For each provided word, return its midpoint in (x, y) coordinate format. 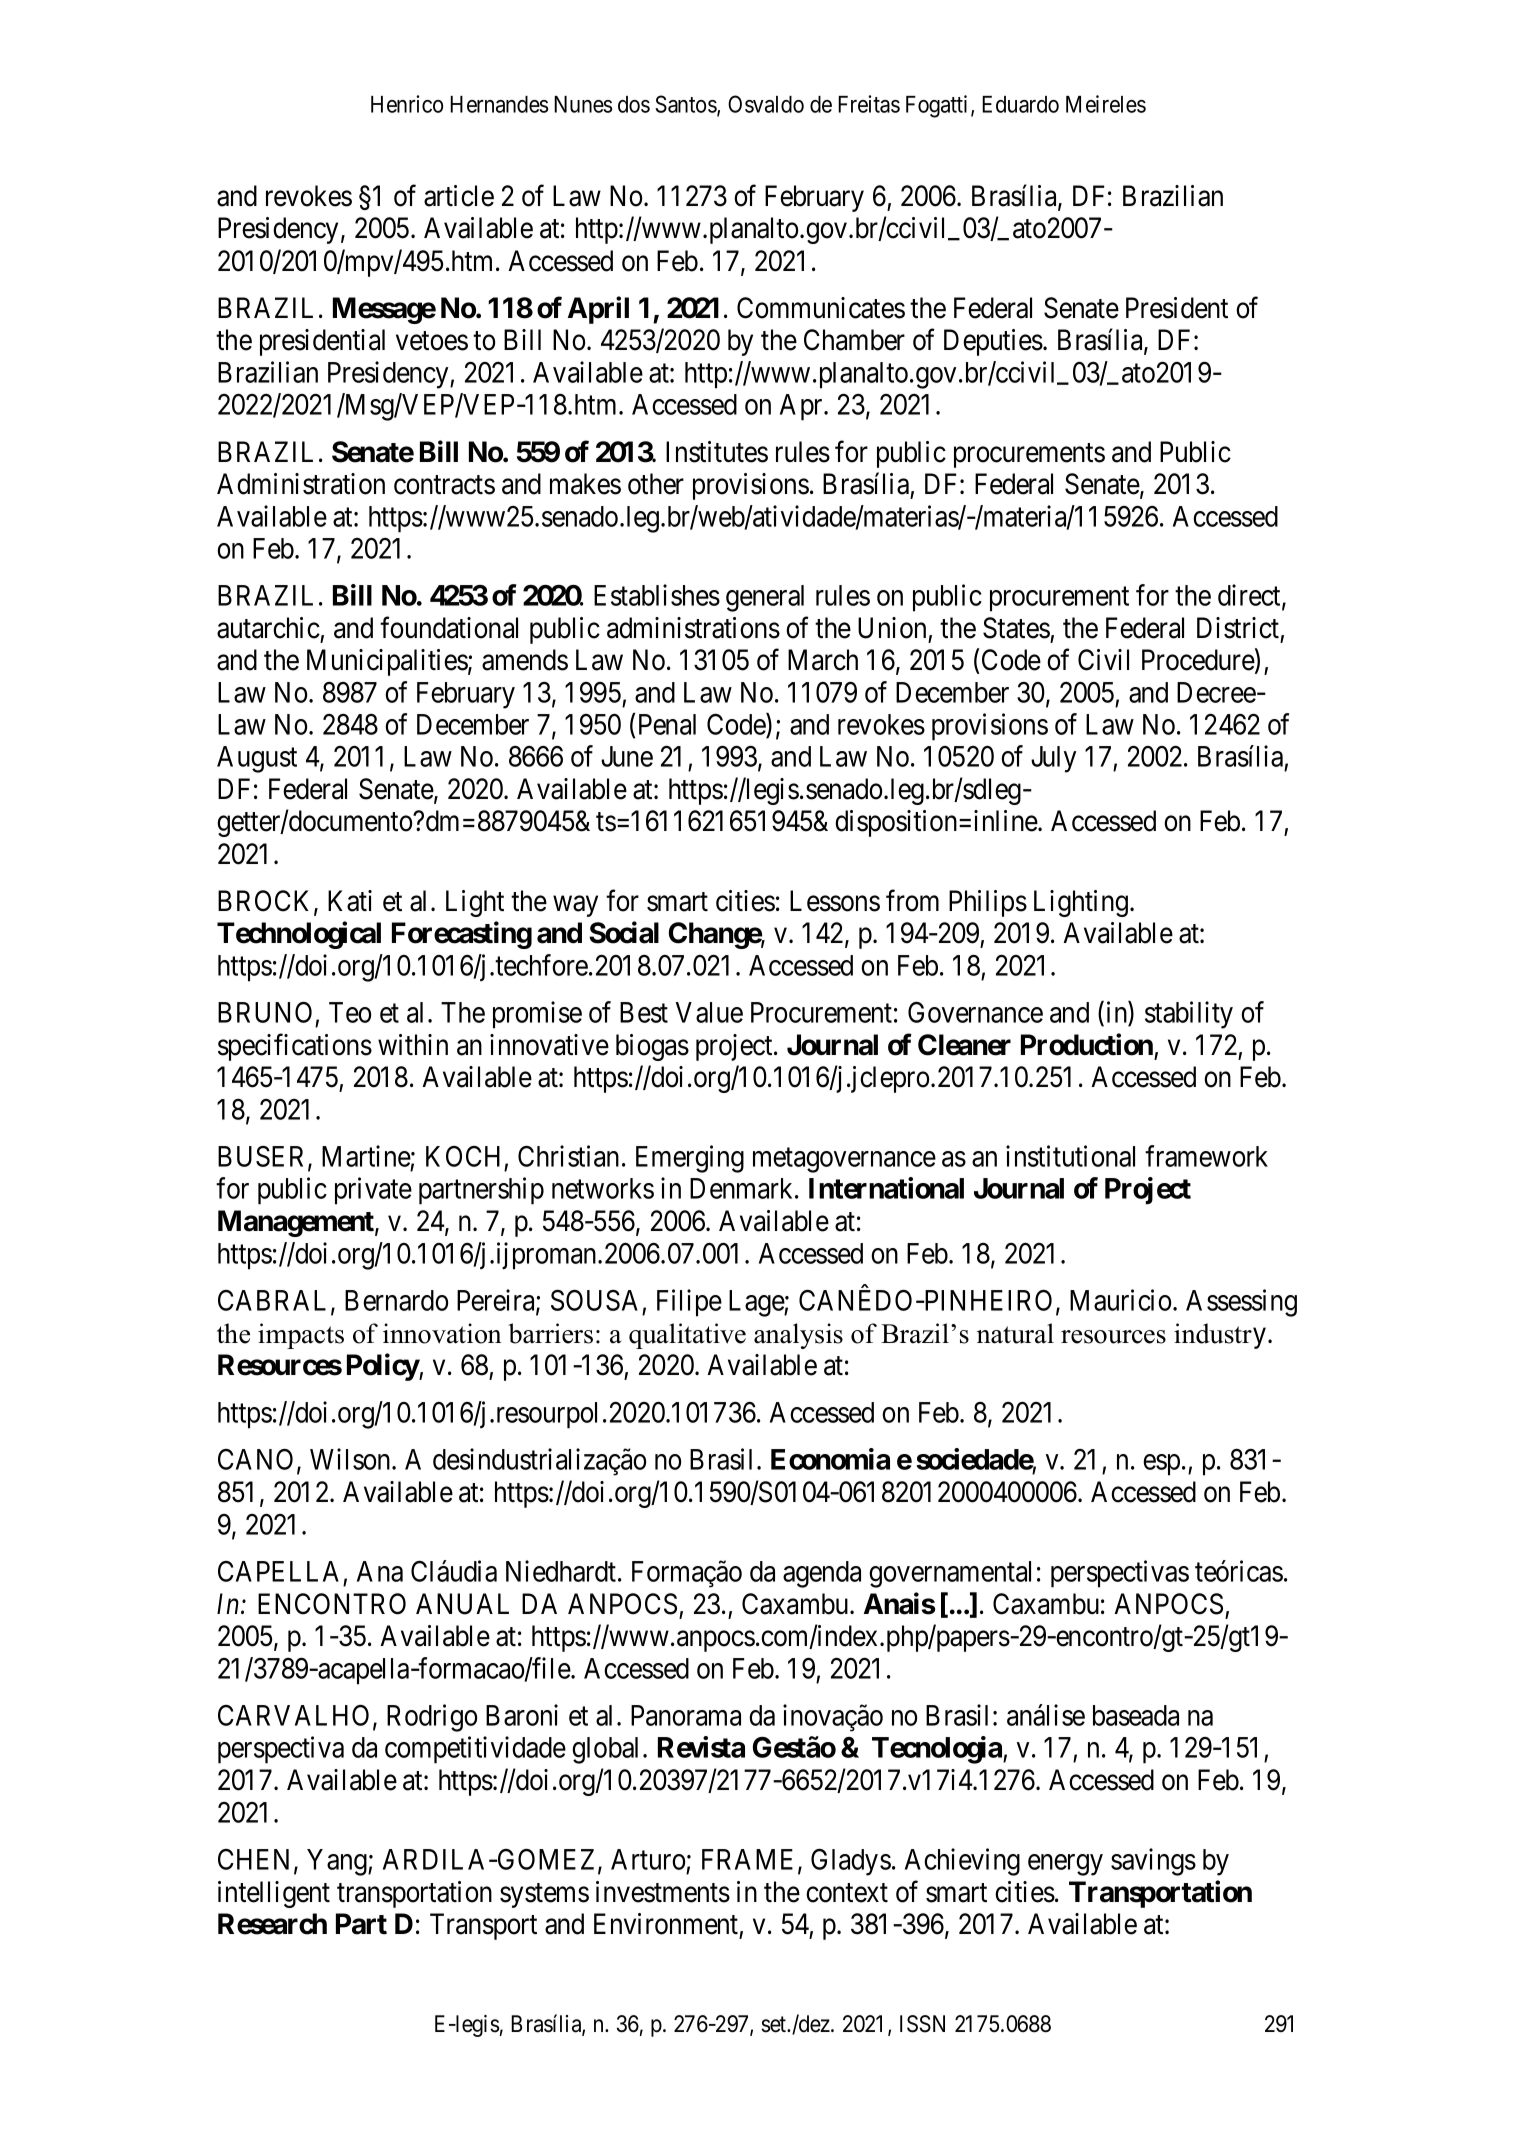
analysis (798, 1336)
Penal (667, 724)
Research (272, 1924)
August (257, 759)
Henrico (407, 104)
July (1053, 759)
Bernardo (396, 1300)
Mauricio (1120, 1300)
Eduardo (1020, 104)
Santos (686, 105)
